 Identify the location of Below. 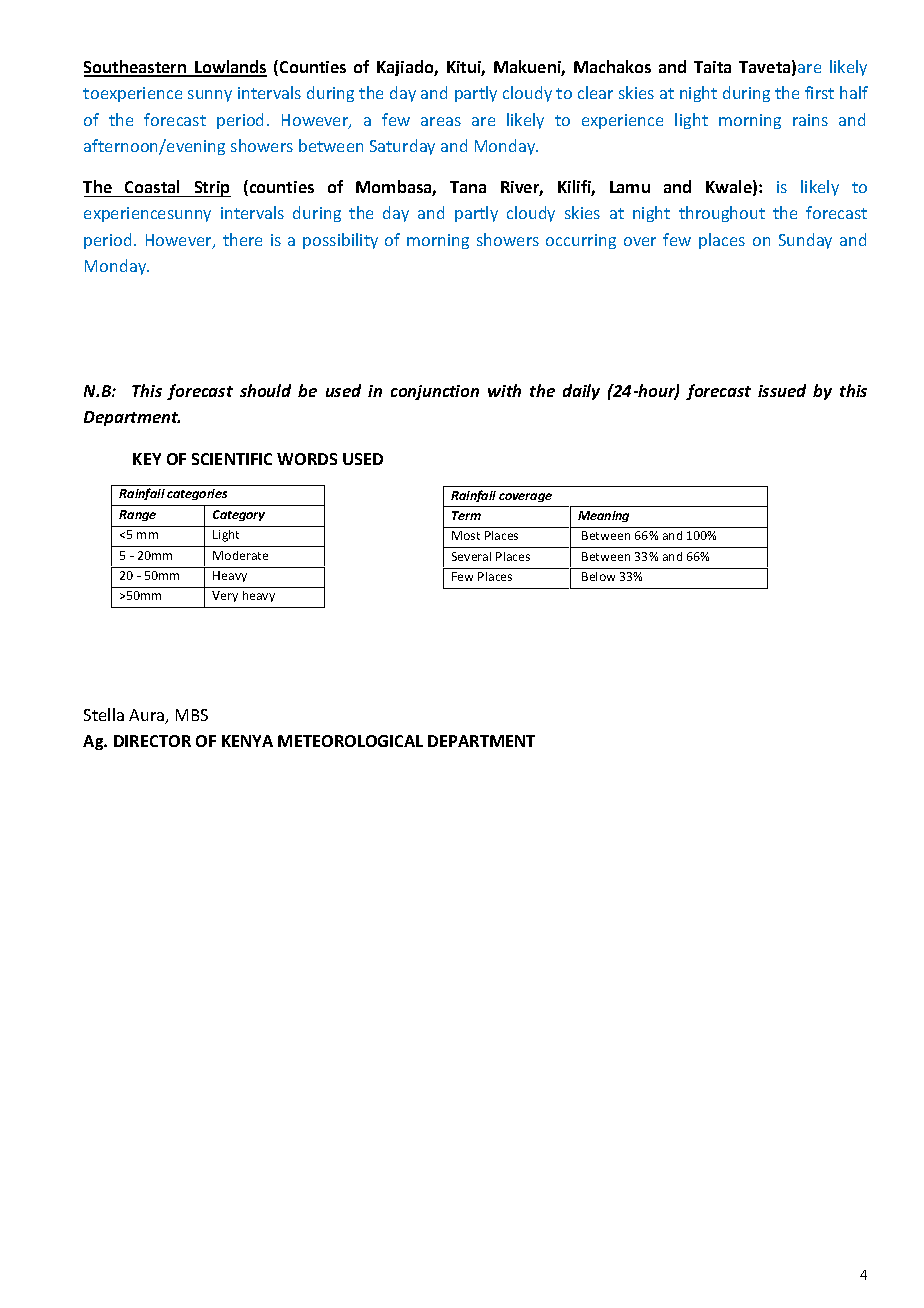
(598, 576).
